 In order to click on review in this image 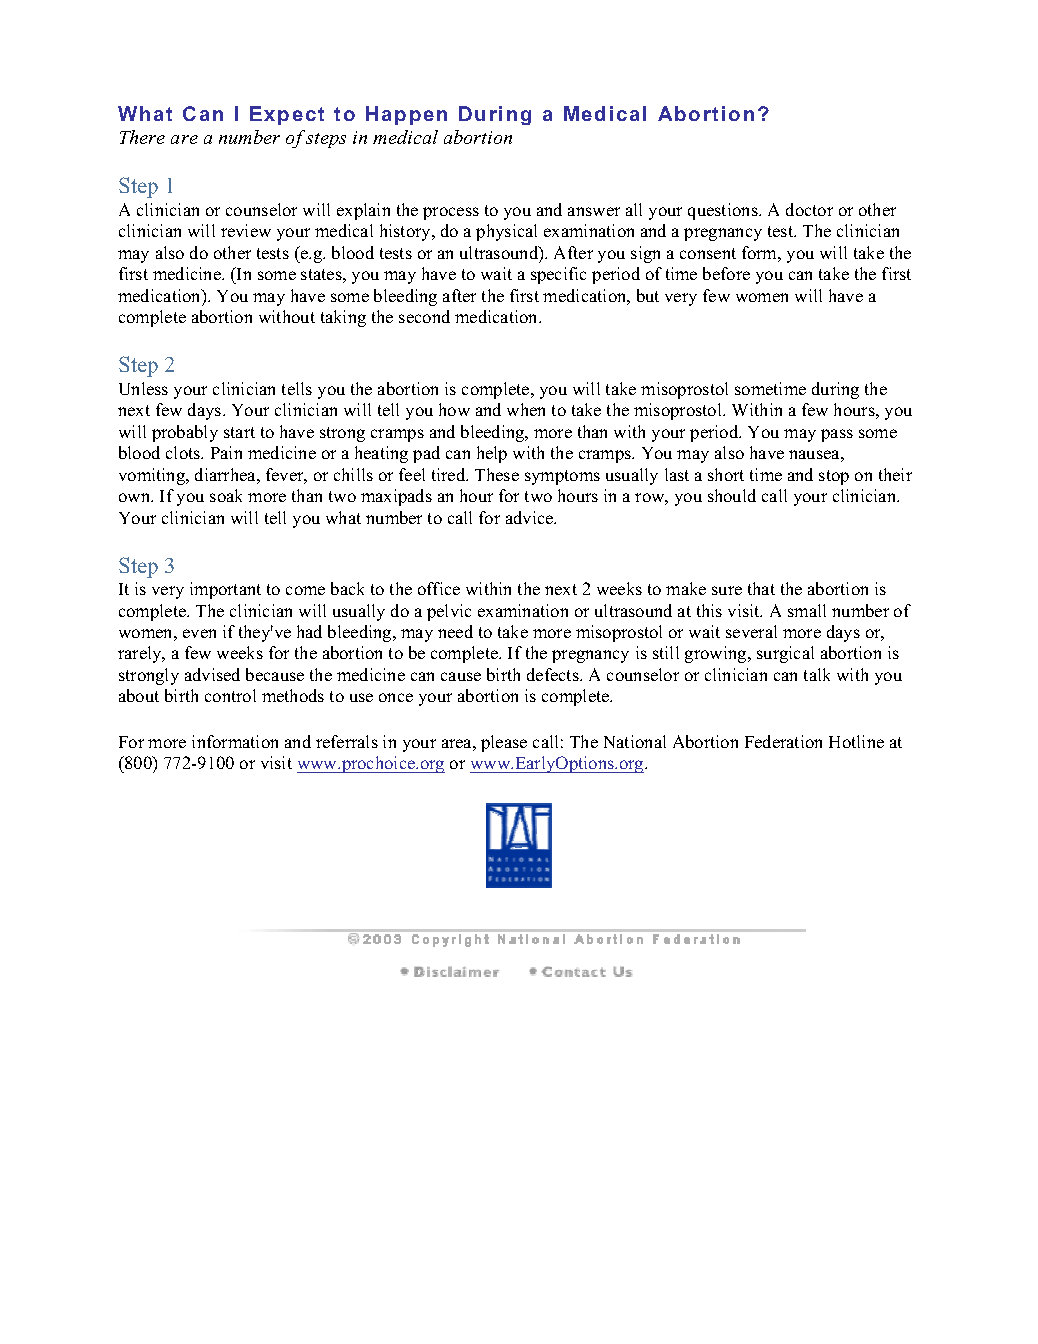, I will do `click(246, 230)`.
